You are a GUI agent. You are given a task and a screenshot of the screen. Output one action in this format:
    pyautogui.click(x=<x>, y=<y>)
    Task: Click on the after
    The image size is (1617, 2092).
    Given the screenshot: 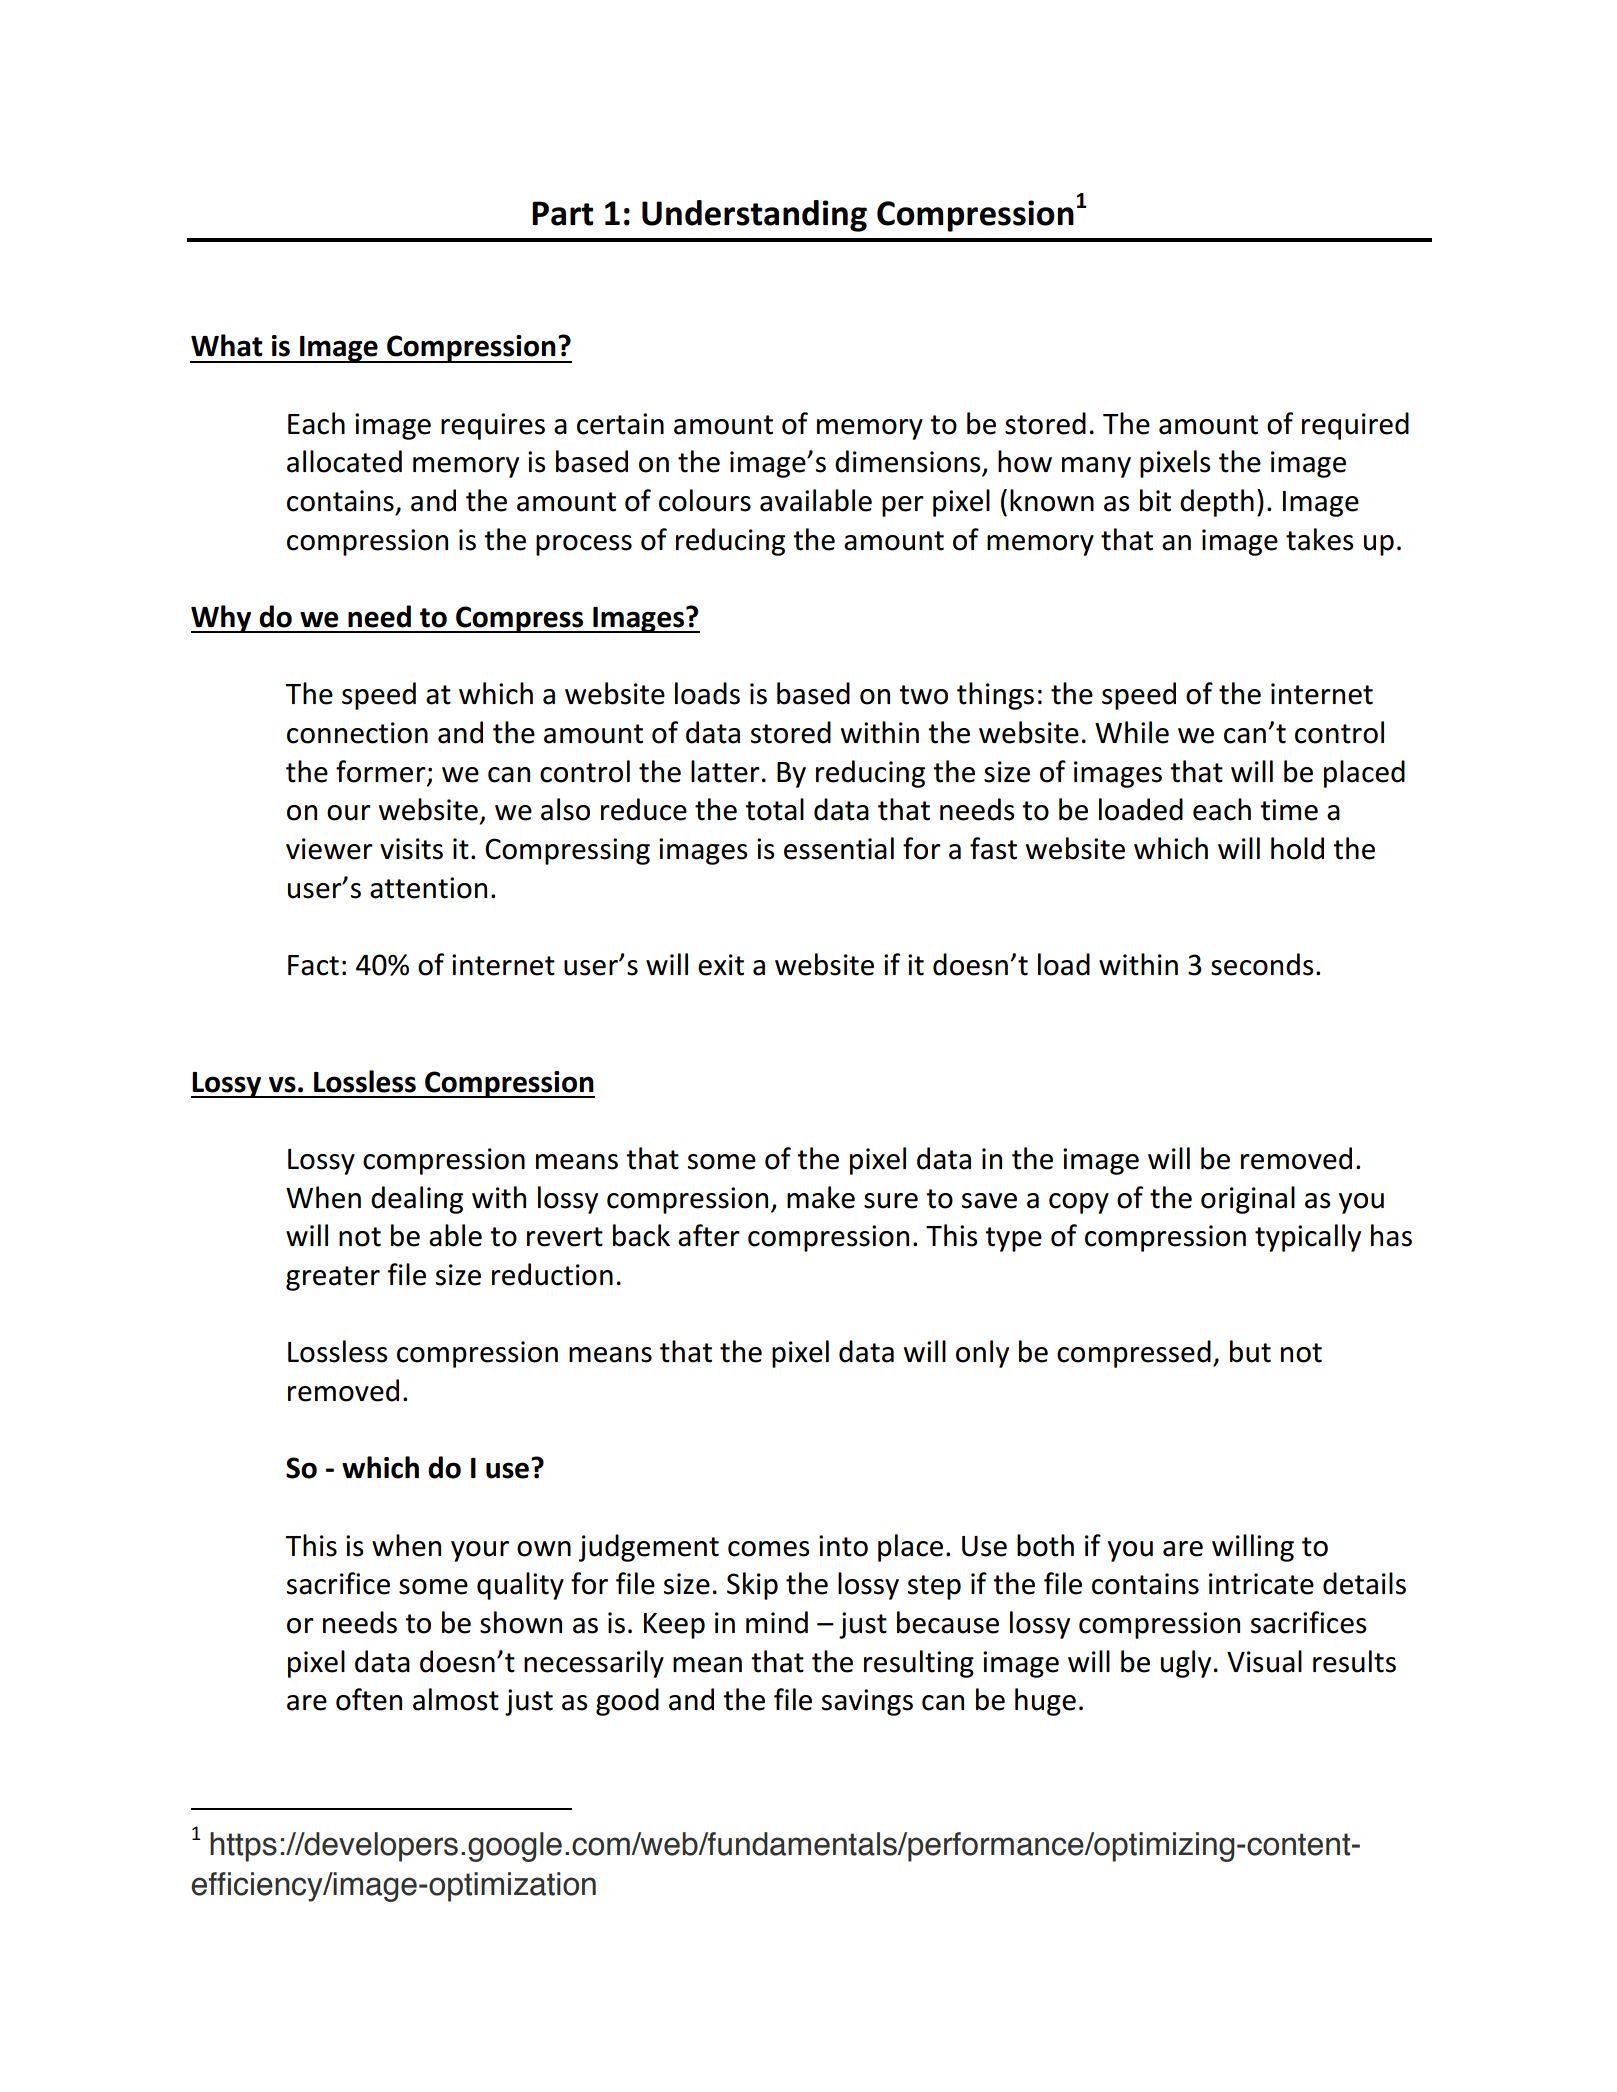 What is the action you would take?
    pyautogui.click(x=709, y=1235)
